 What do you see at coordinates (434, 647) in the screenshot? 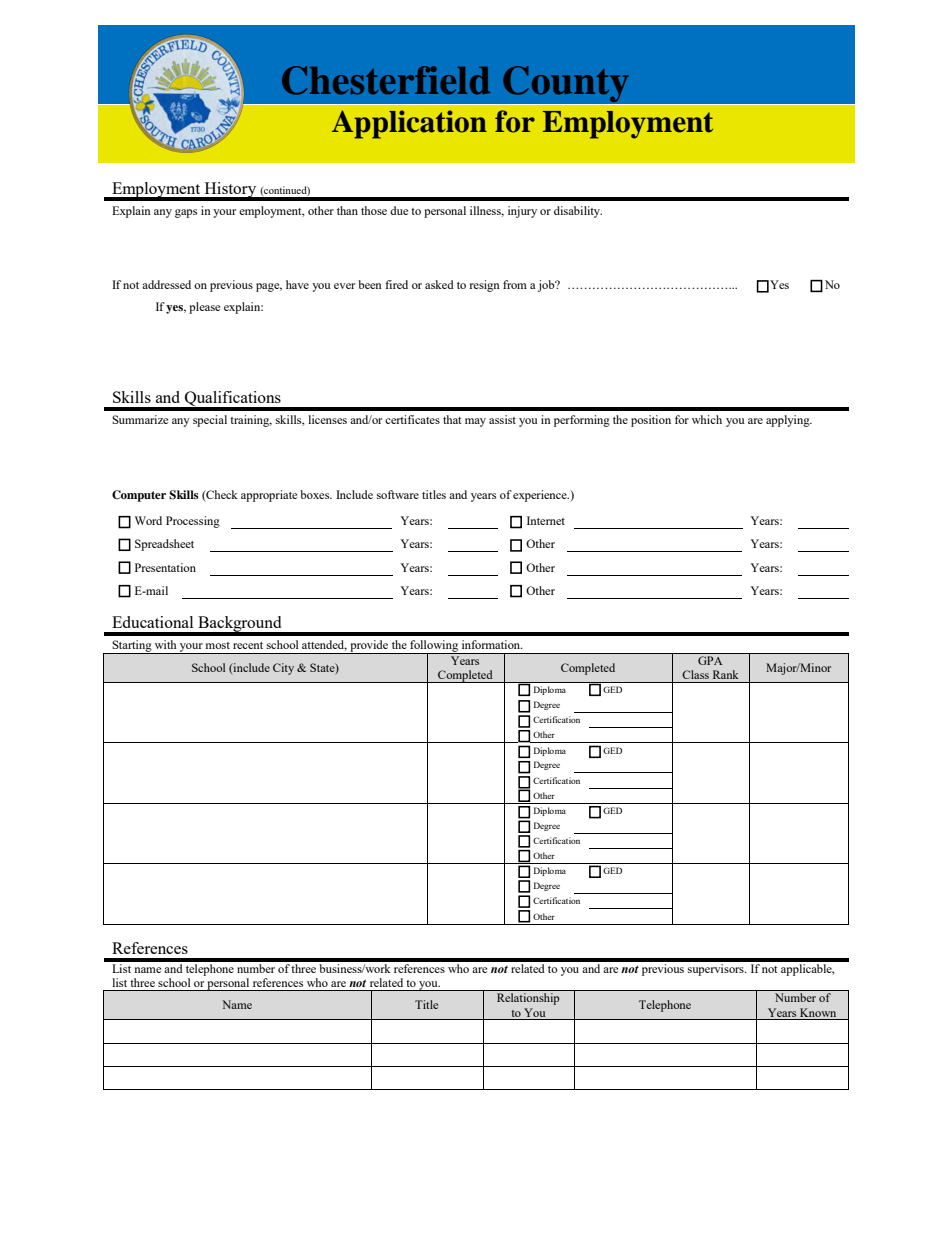
I see `following` at bounding box center [434, 647].
